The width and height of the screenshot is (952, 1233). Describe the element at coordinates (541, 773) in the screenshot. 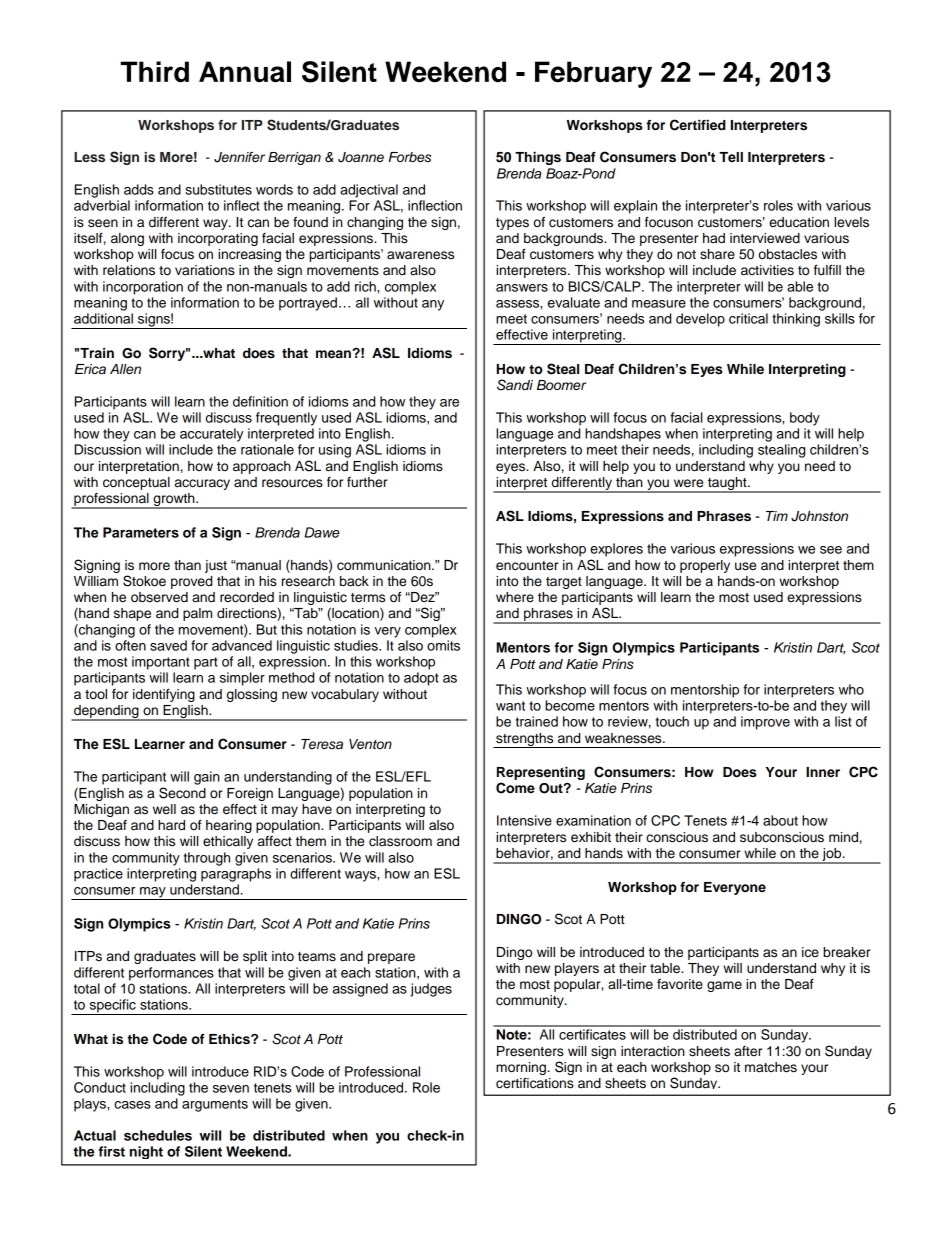

I see `Representing` at that location.
